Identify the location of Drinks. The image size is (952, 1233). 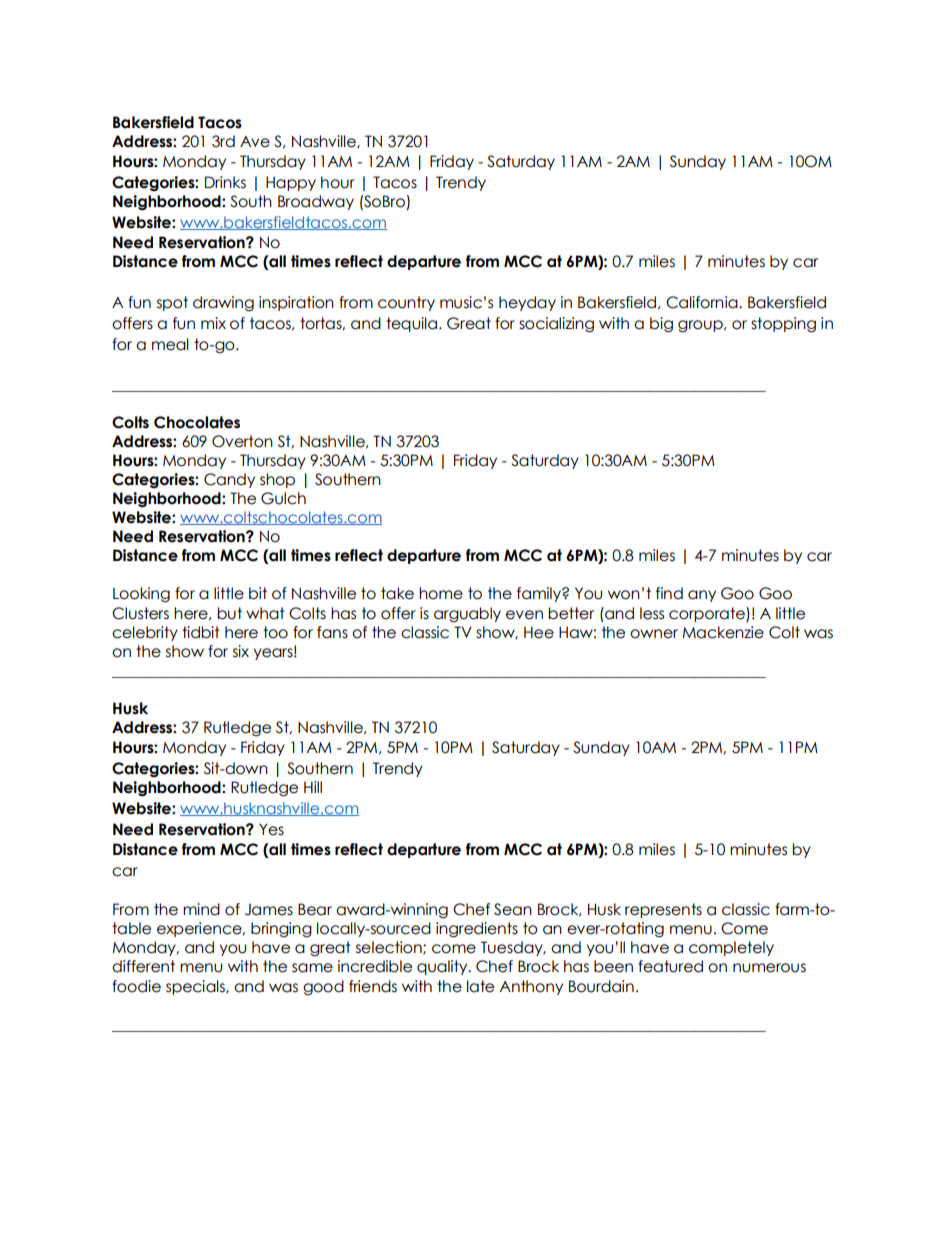
(225, 182).
